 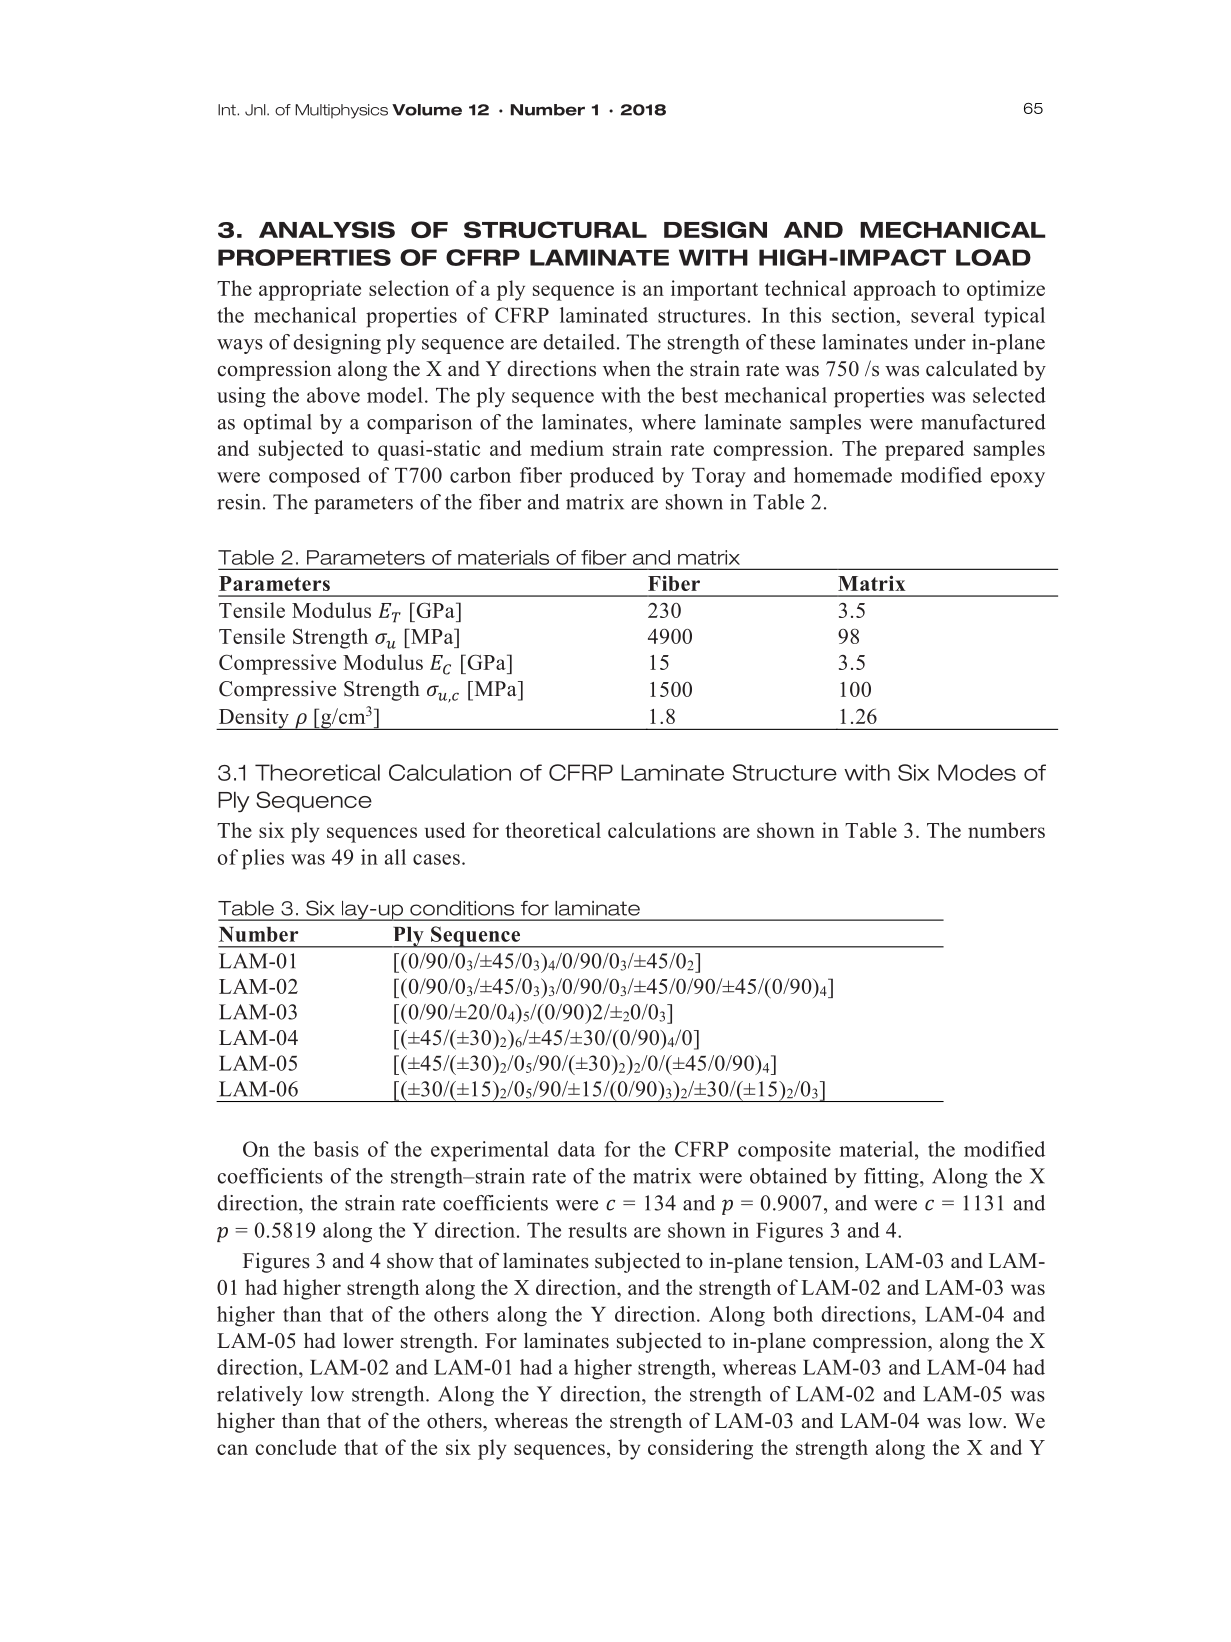 I want to click on used, so click(x=445, y=830).
